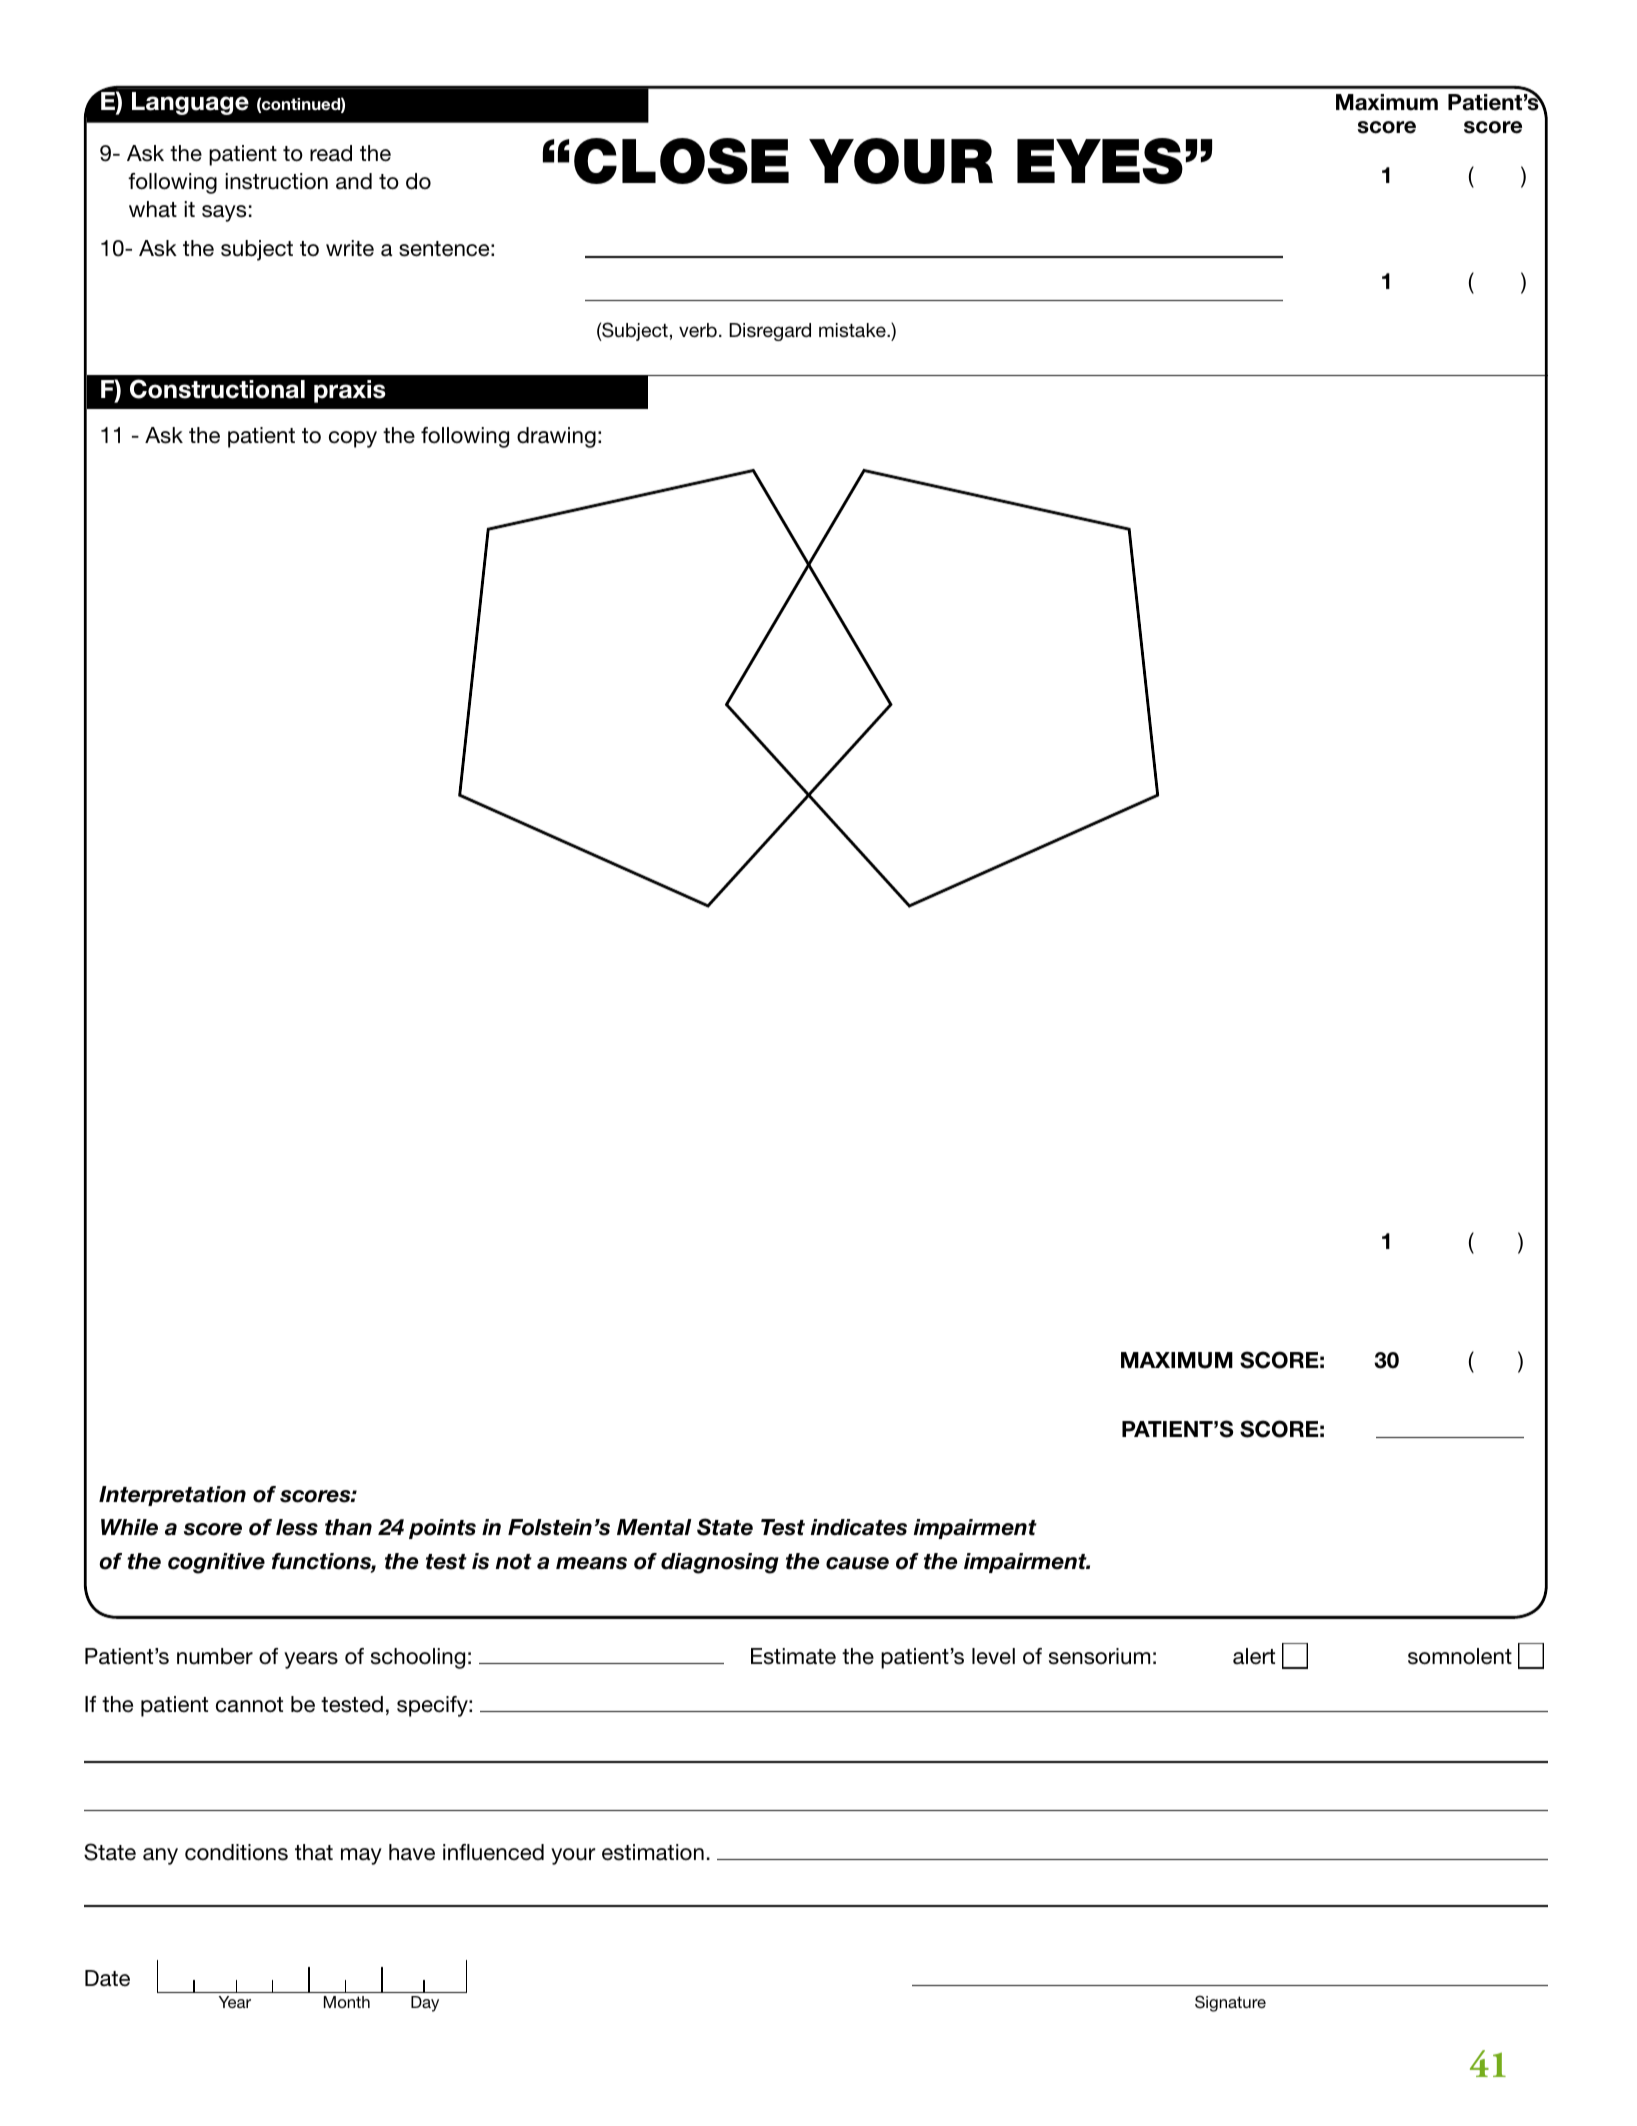 This screenshot has height=2126, width=1637. Describe the element at coordinates (1100, 161) in the screenshot. I see `EYES` at that location.
